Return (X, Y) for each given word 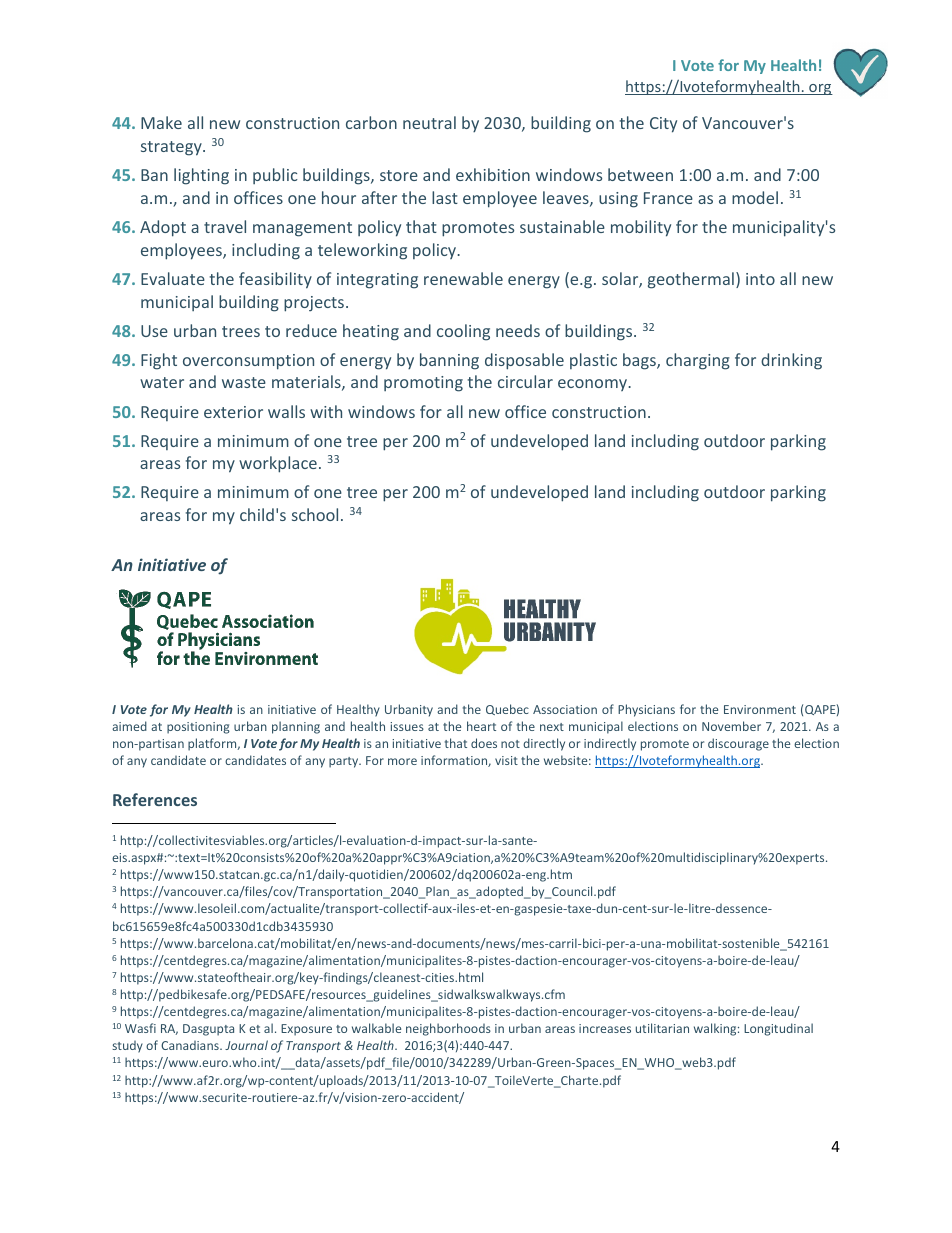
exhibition (493, 174)
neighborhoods (448, 1029)
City (663, 125)
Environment (760, 709)
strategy (172, 148)
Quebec (507, 709)
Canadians (191, 1045)
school (315, 514)
